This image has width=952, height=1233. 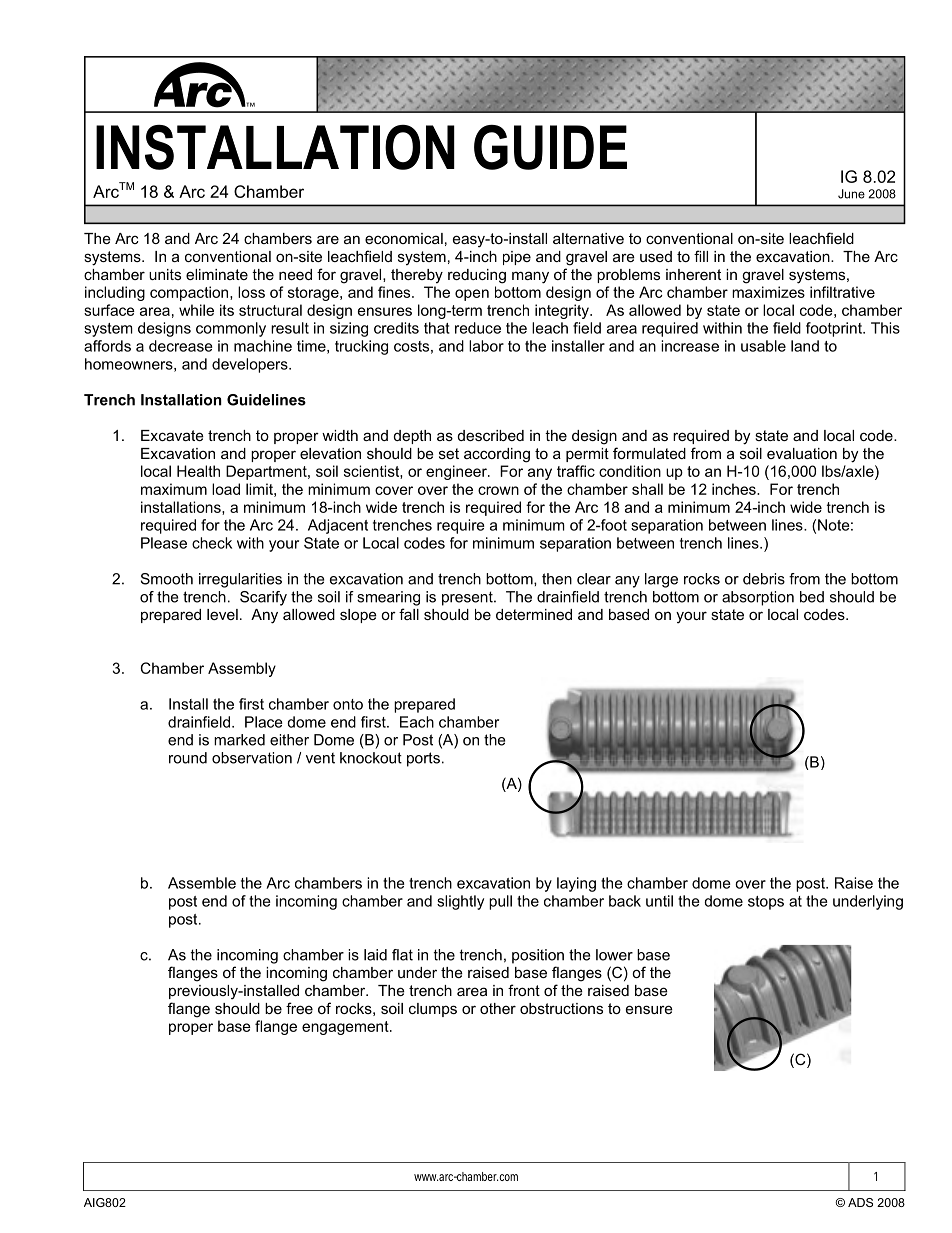 I want to click on June, so click(x=851, y=194).
